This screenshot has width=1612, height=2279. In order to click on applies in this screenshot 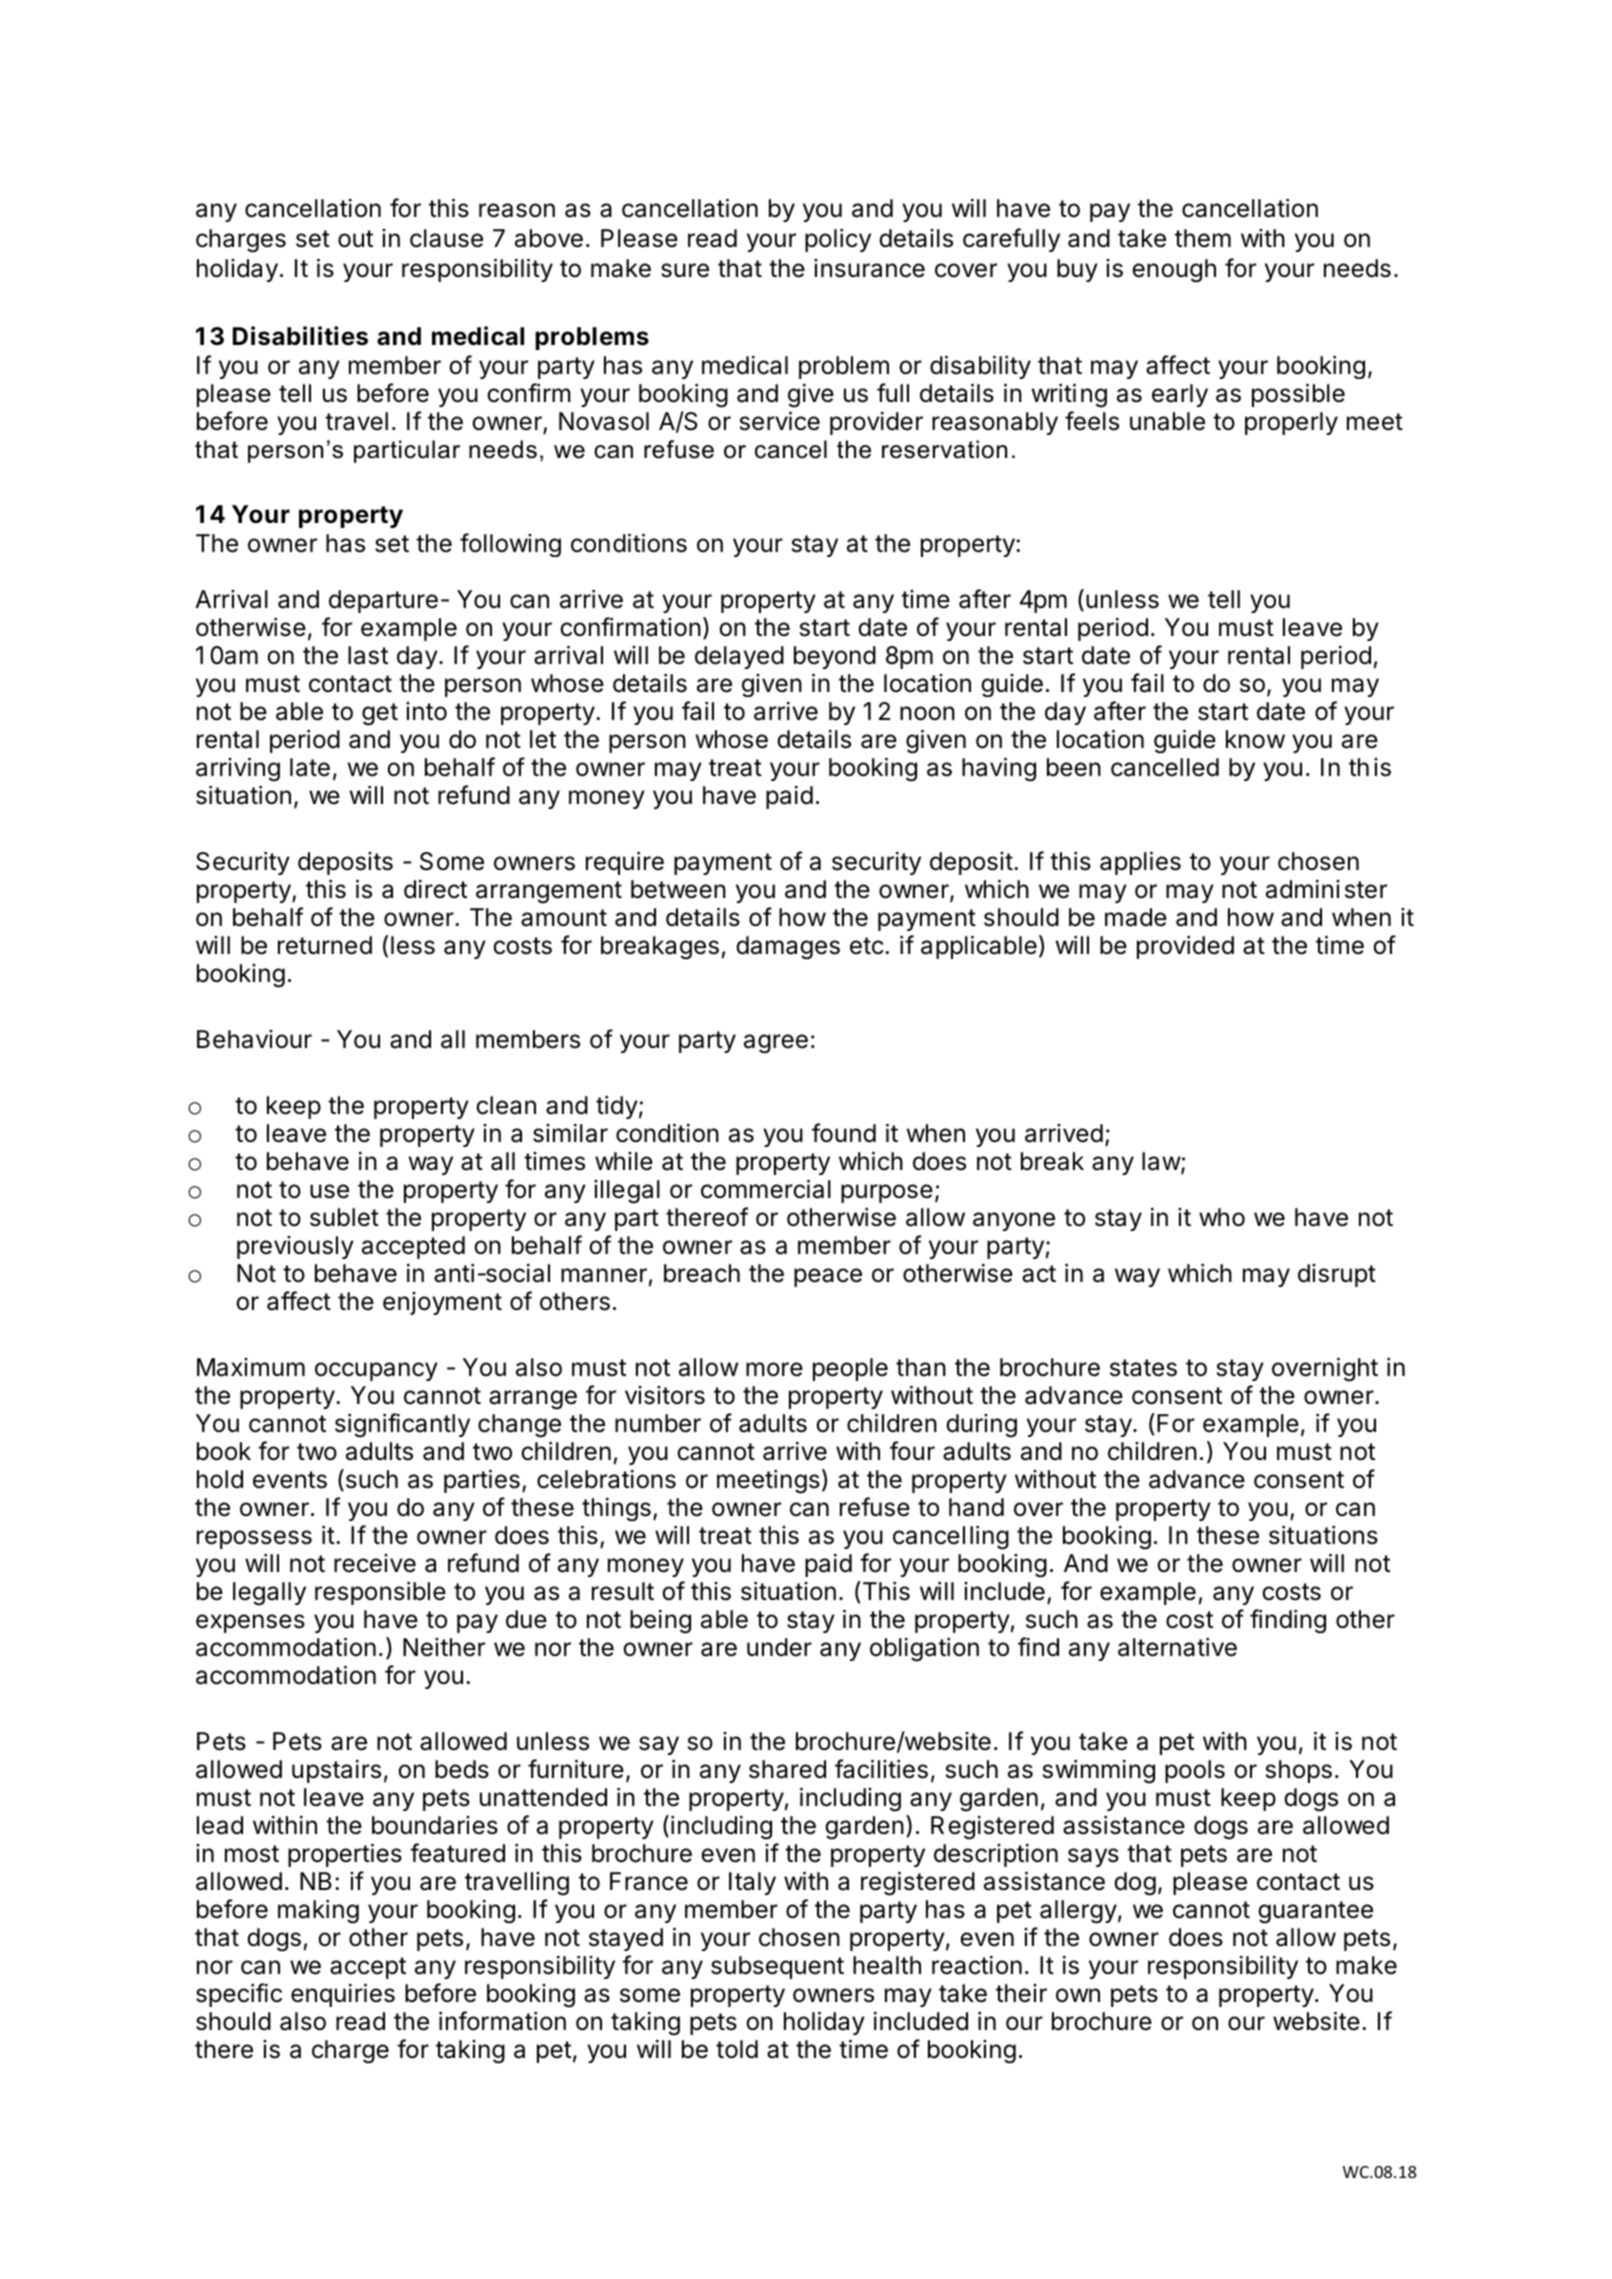, I will do `click(1140, 863)`.
